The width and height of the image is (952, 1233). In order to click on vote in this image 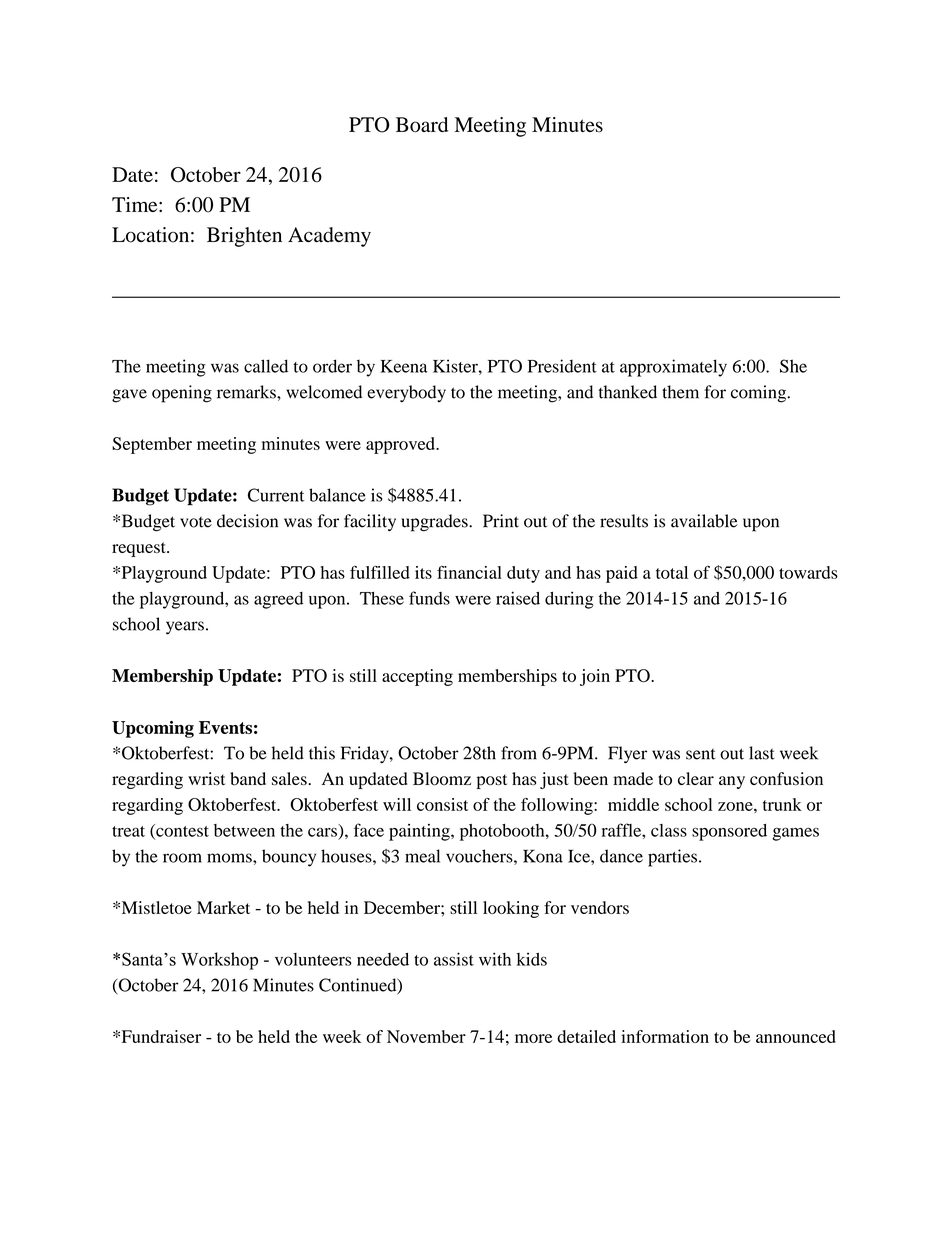, I will do `click(196, 522)`.
